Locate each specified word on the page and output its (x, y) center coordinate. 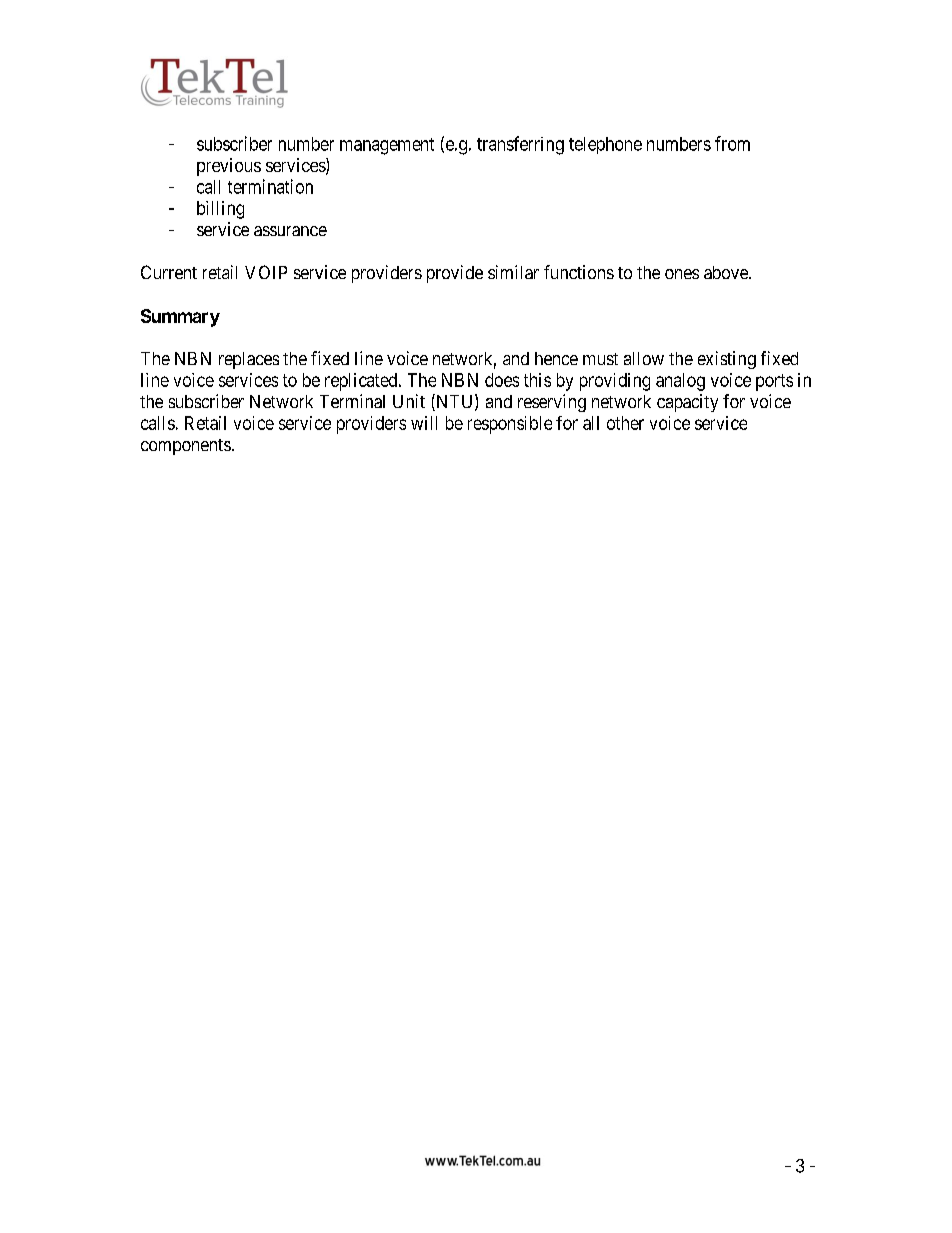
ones (682, 274)
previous (229, 167)
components (186, 447)
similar (513, 272)
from (732, 143)
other (625, 423)
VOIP (266, 272)
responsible (510, 425)
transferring (520, 145)
